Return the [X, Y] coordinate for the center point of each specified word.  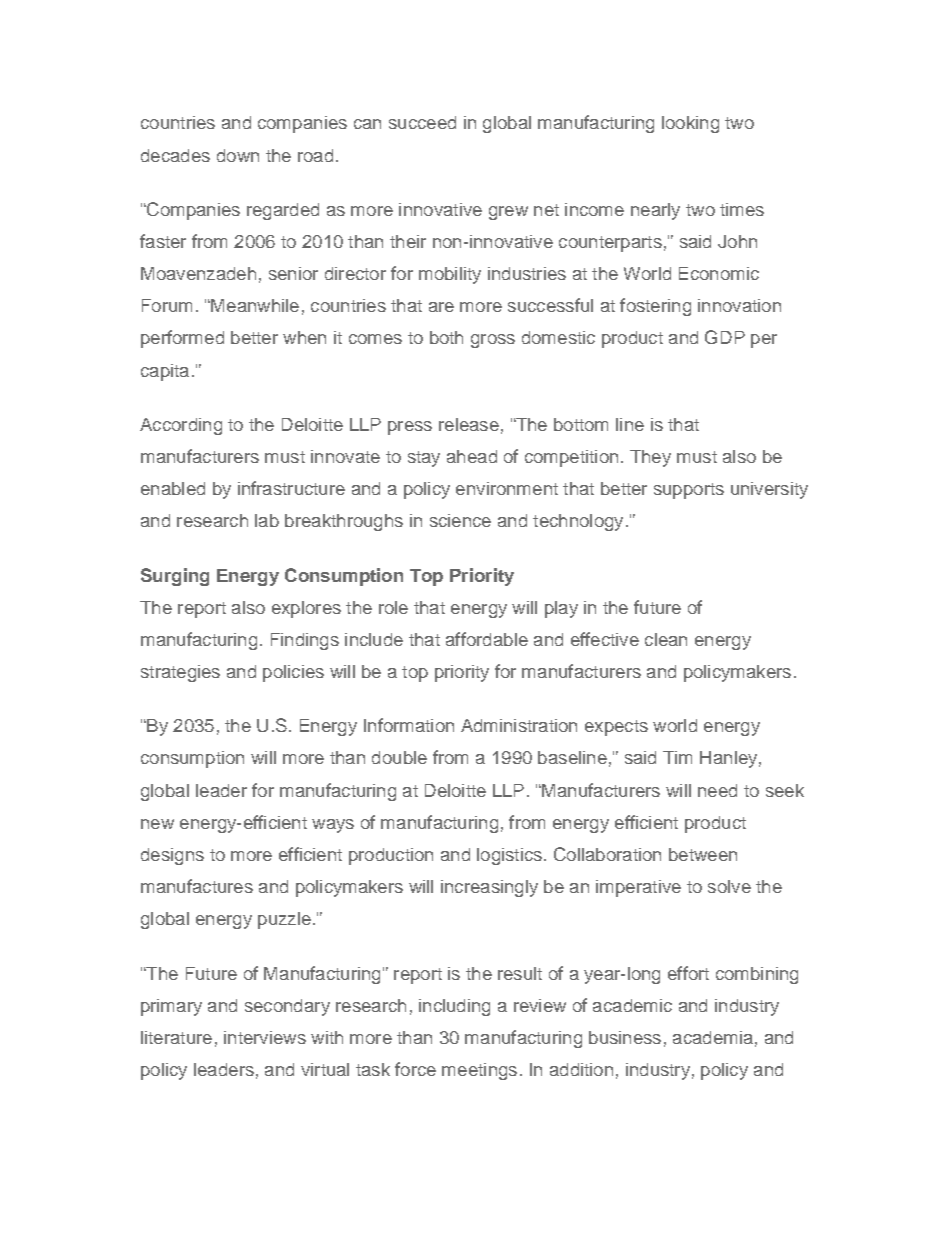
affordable [487, 639]
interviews [265, 1037]
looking [690, 124]
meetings [479, 1071]
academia [713, 1037]
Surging [175, 577]
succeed [422, 122]
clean [666, 639]
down [238, 155]
